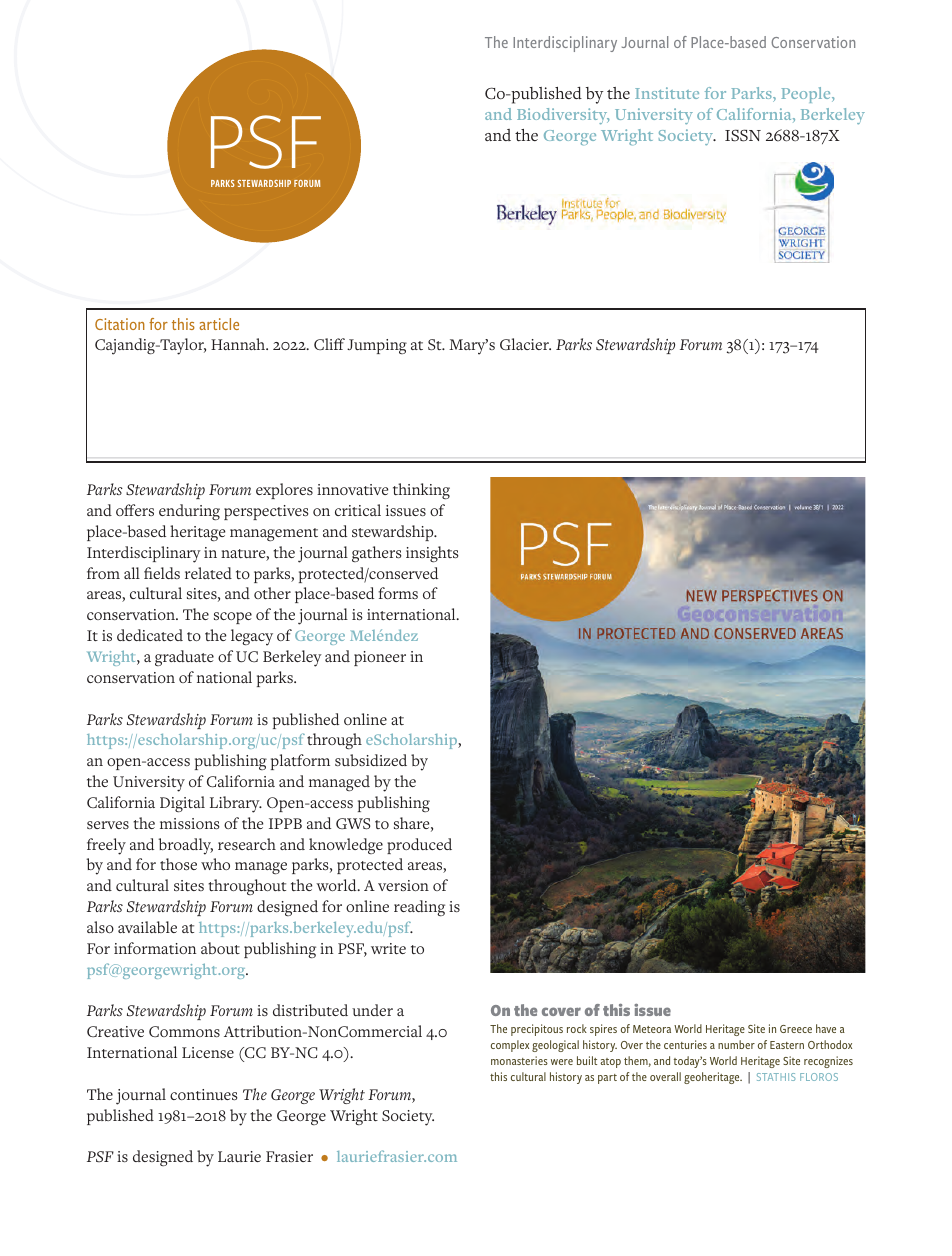 Image resolution: width=952 pixels, height=1256 pixels. I want to click on article, so click(219, 324).
